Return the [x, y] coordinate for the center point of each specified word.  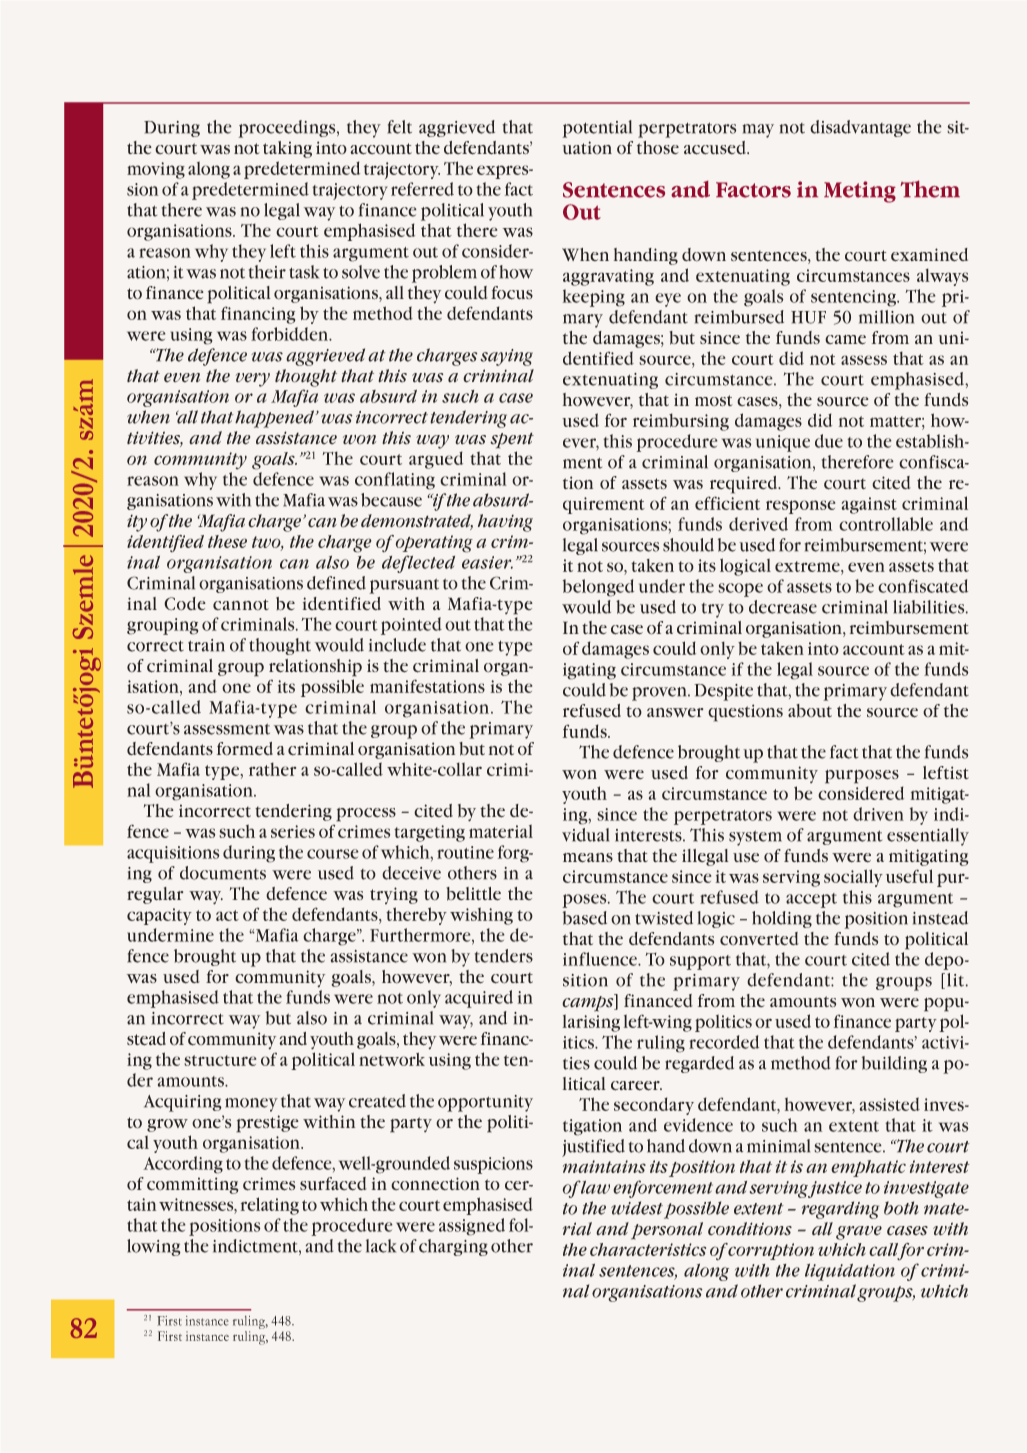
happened [276, 419]
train [206, 645]
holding [782, 919]
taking [287, 149]
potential [597, 129]
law [595, 1187]
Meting [860, 192]
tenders [504, 956]
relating [270, 1206]
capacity [159, 916]
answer [675, 712]
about [810, 711]
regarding [840, 1210]
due [829, 441]
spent [512, 440]
